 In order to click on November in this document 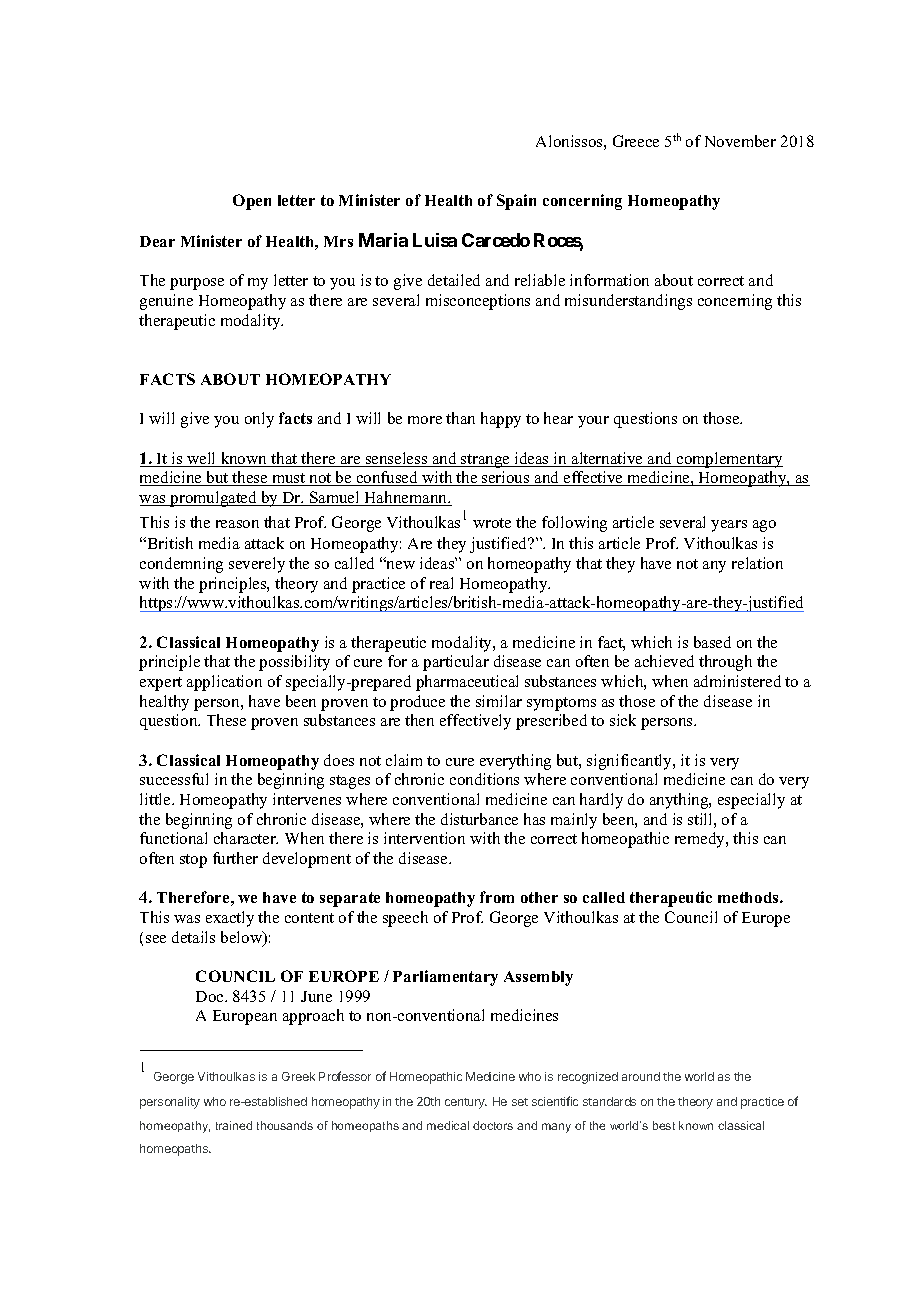, I will do `click(740, 141)`.
